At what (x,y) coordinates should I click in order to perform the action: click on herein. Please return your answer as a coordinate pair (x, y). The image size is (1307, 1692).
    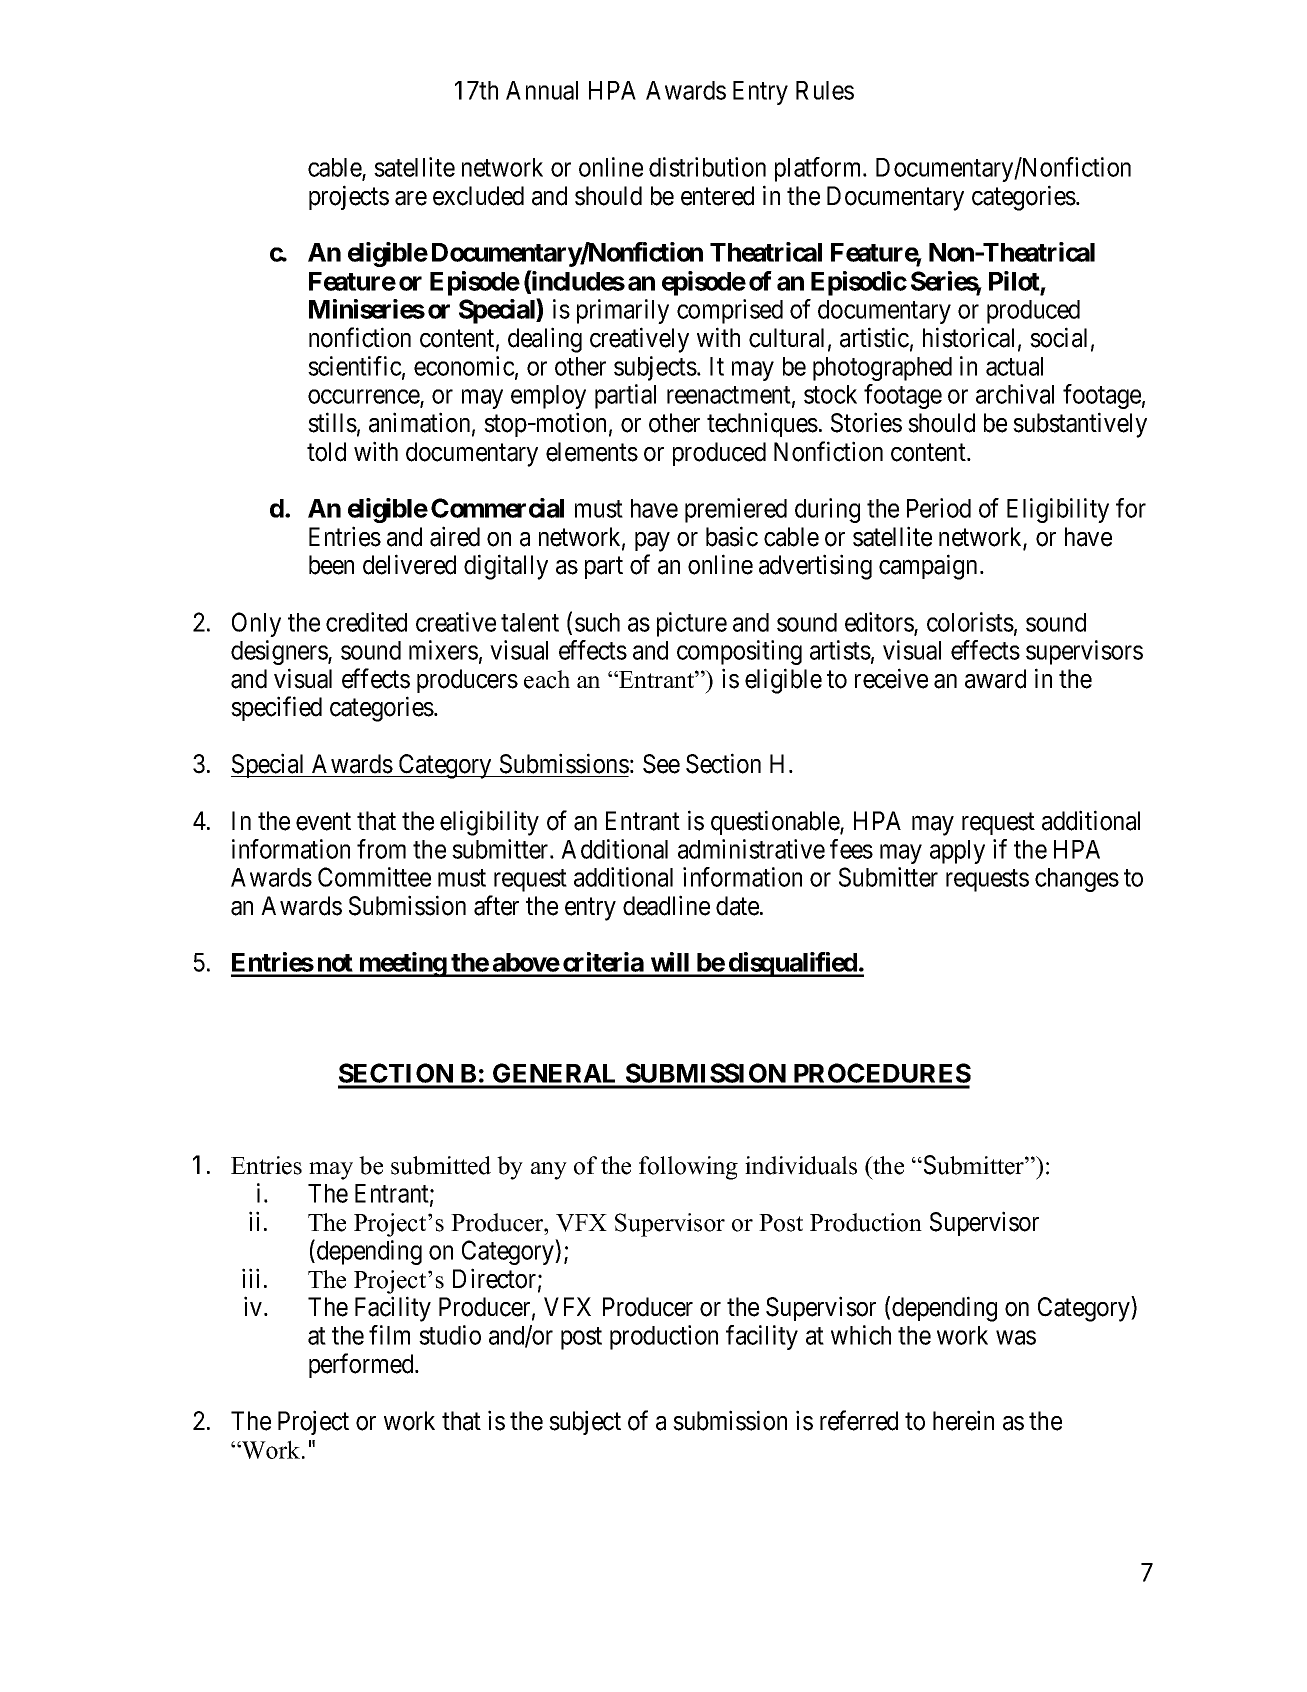
    Looking at the image, I should click on (963, 1420).
